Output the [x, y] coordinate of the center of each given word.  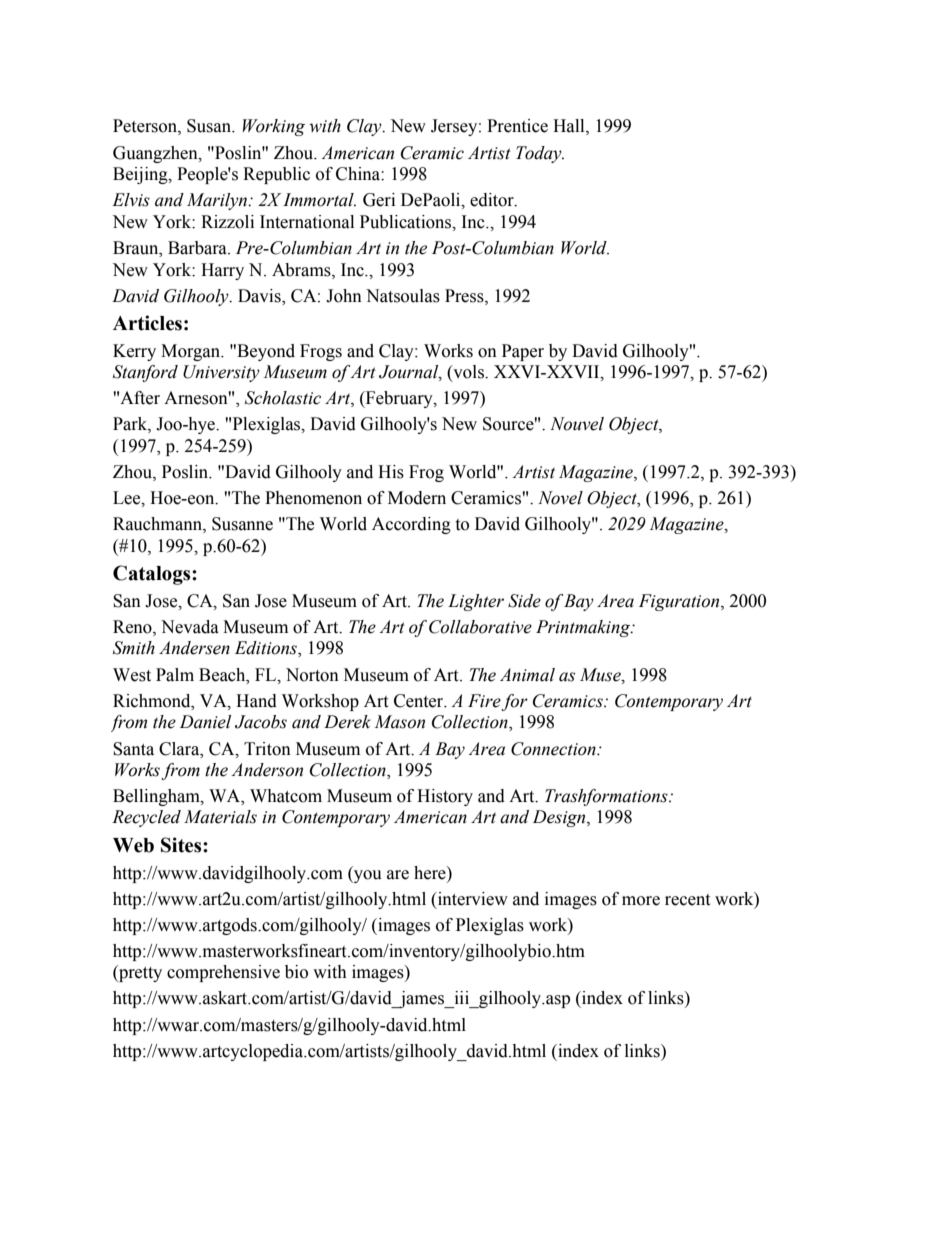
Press [465, 296]
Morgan [192, 352]
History [445, 797]
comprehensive [223, 973]
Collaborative [480, 627]
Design [560, 818]
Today [540, 154]
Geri [379, 200]
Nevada [190, 627]
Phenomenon [313, 498]
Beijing [141, 175]
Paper [523, 352]
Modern [417, 498]
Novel [560, 498]
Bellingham [157, 797]
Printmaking [584, 628]
